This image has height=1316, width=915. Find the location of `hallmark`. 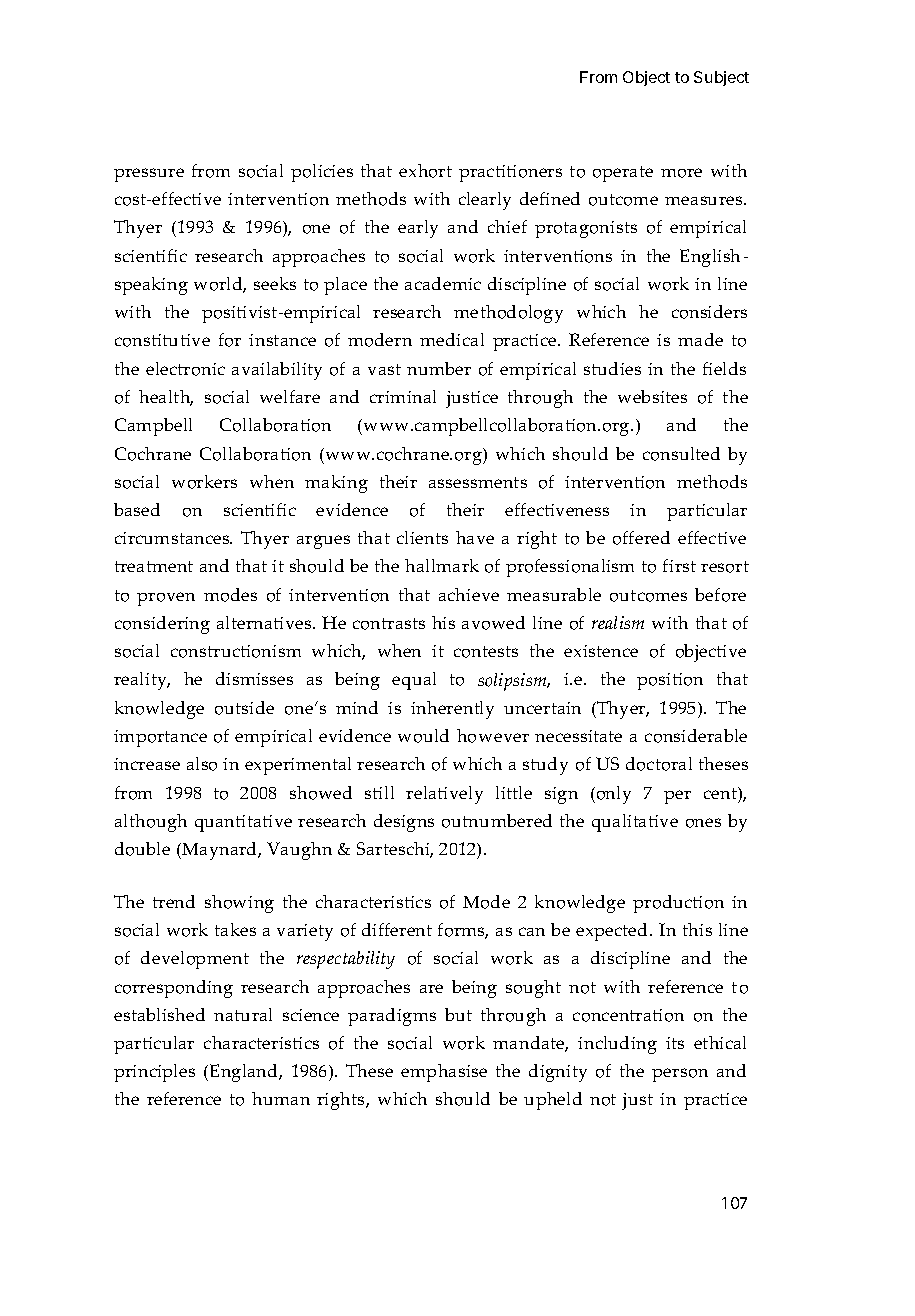

hallmark is located at coordinates (442, 565).
